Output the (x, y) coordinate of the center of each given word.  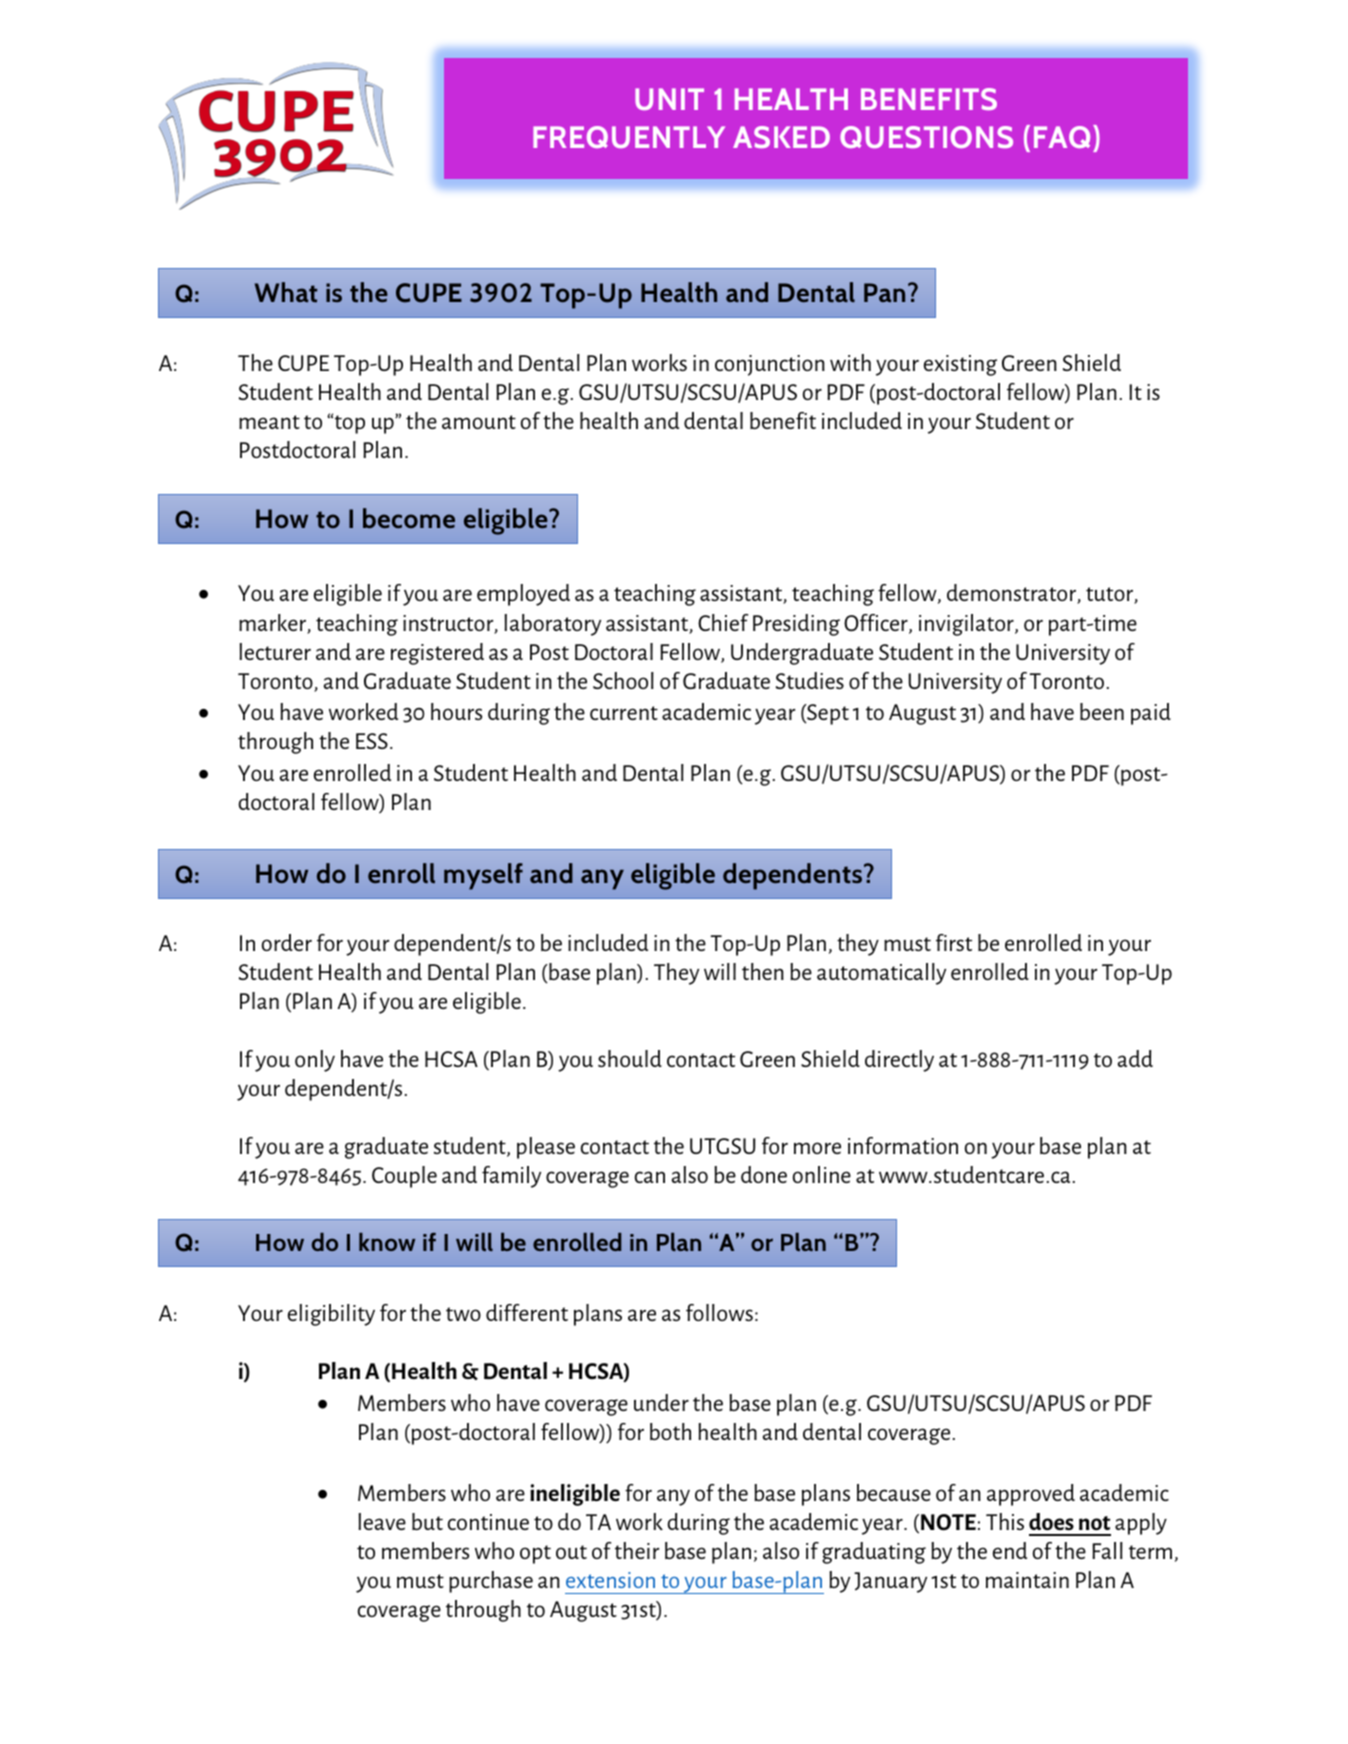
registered (437, 654)
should (630, 1058)
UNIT (669, 99)
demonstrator (1012, 594)
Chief (723, 622)
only (315, 1061)
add (1135, 1058)
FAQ (1062, 137)
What (286, 292)
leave (382, 1521)
